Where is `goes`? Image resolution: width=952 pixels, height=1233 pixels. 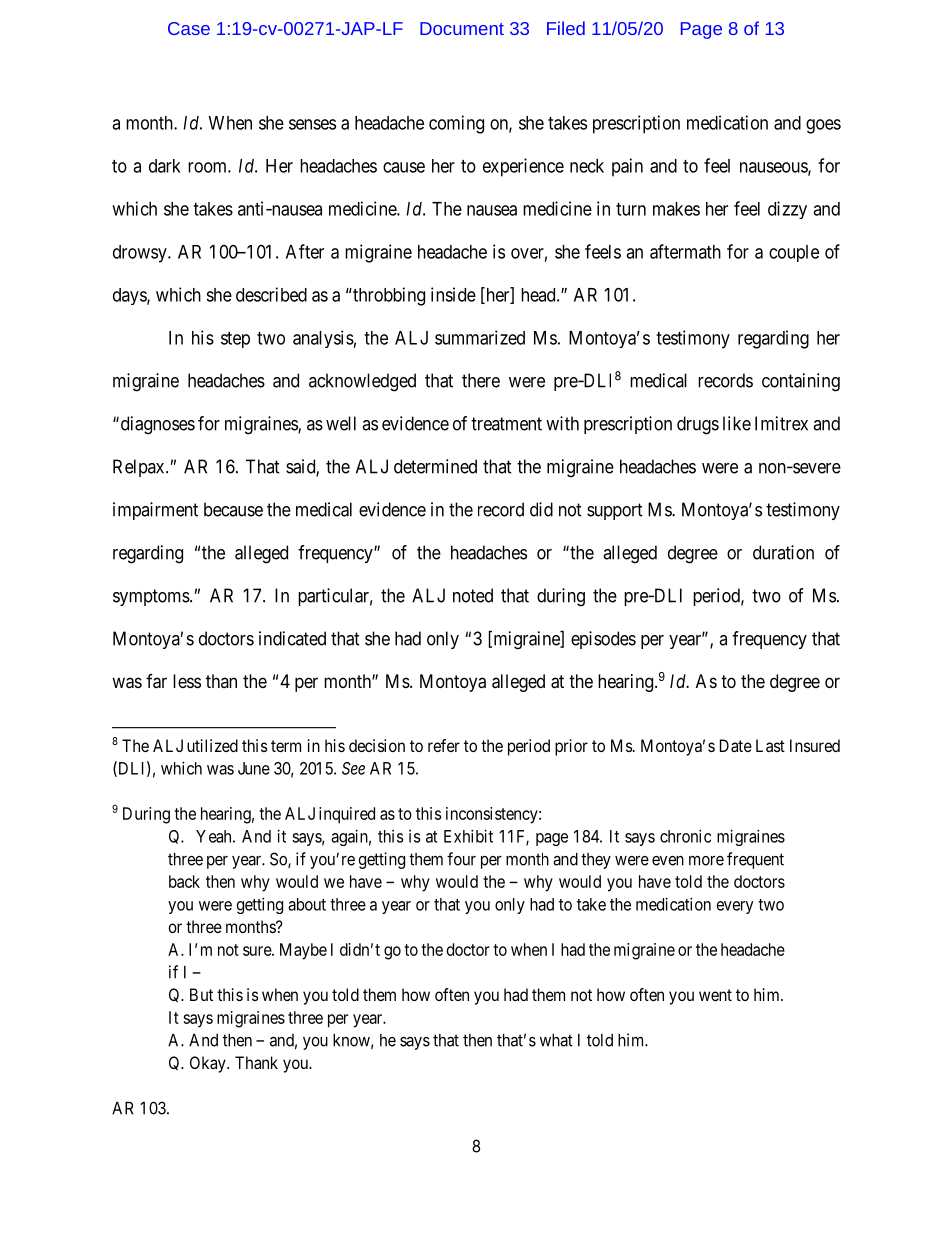
goes is located at coordinates (823, 126).
